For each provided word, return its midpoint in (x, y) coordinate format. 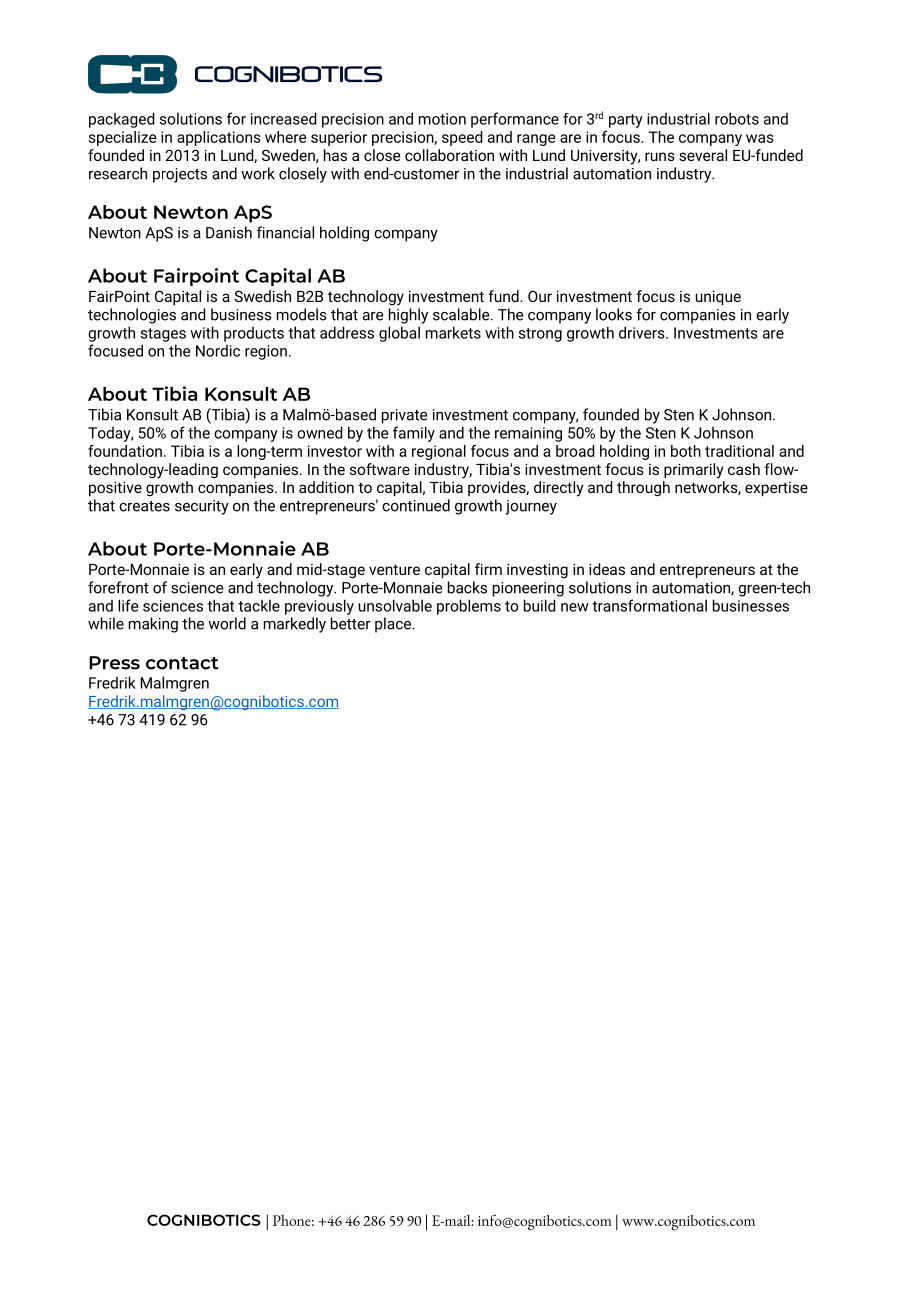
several (703, 155)
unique (718, 298)
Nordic (218, 351)
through (643, 489)
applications (219, 138)
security (202, 507)
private (404, 416)
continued (416, 505)
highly (408, 316)
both (686, 451)
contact (182, 663)
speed (462, 138)
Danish (229, 232)
